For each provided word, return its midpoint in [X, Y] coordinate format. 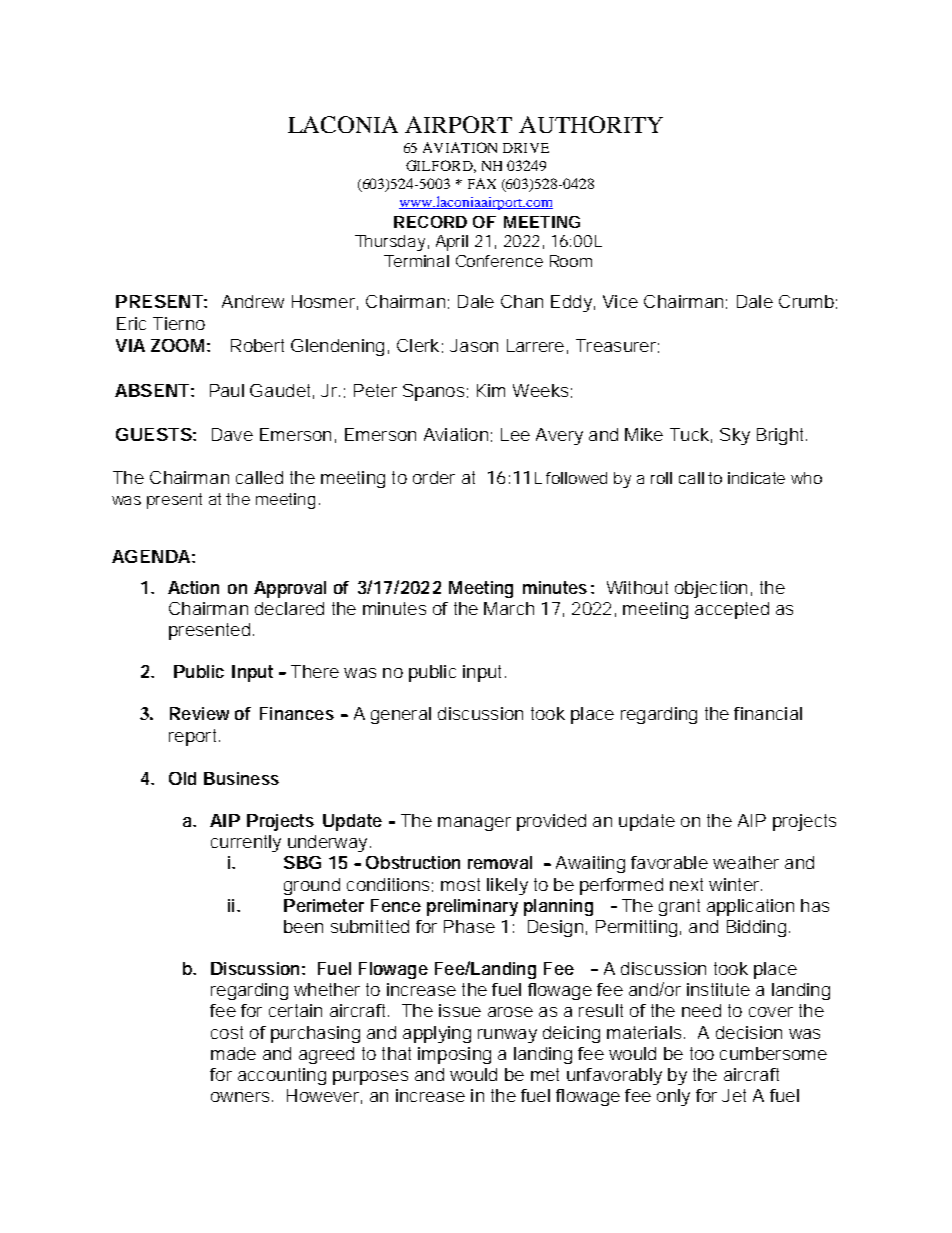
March [509, 608]
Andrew [253, 301]
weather [746, 862]
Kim [491, 390]
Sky [735, 436]
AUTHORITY [591, 124]
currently [246, 843]
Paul [227, 390]
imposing [454, 1055]
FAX [482, 183]
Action [193, 587]
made [233, 1053]
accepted [732, 610]
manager [474, 824]
